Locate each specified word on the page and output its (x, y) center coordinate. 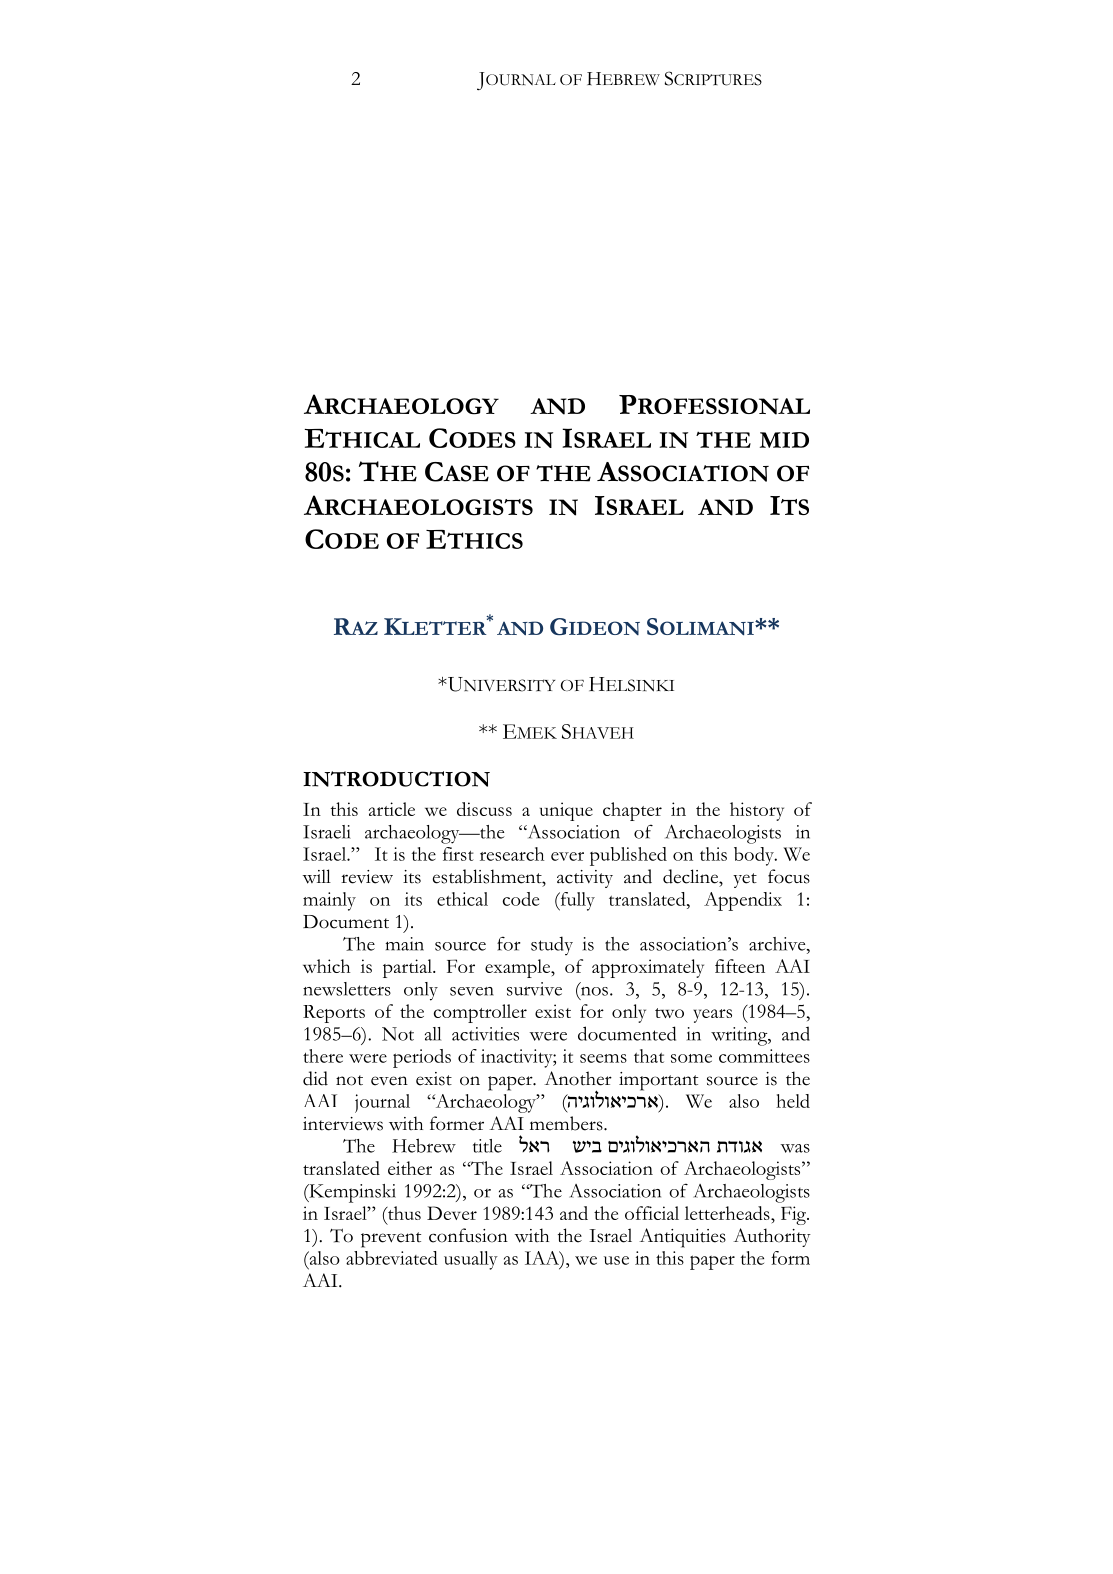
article (392, 809)
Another (578, 1078)
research (512, 854)
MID (784, 440)
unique (566, 811)
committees (764, 1056)
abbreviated (392, 1258)
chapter (632, 811)
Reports (334, 1014)
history (757, 811)
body (755, 856)
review (367, 877)
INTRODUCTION (396, 779)
